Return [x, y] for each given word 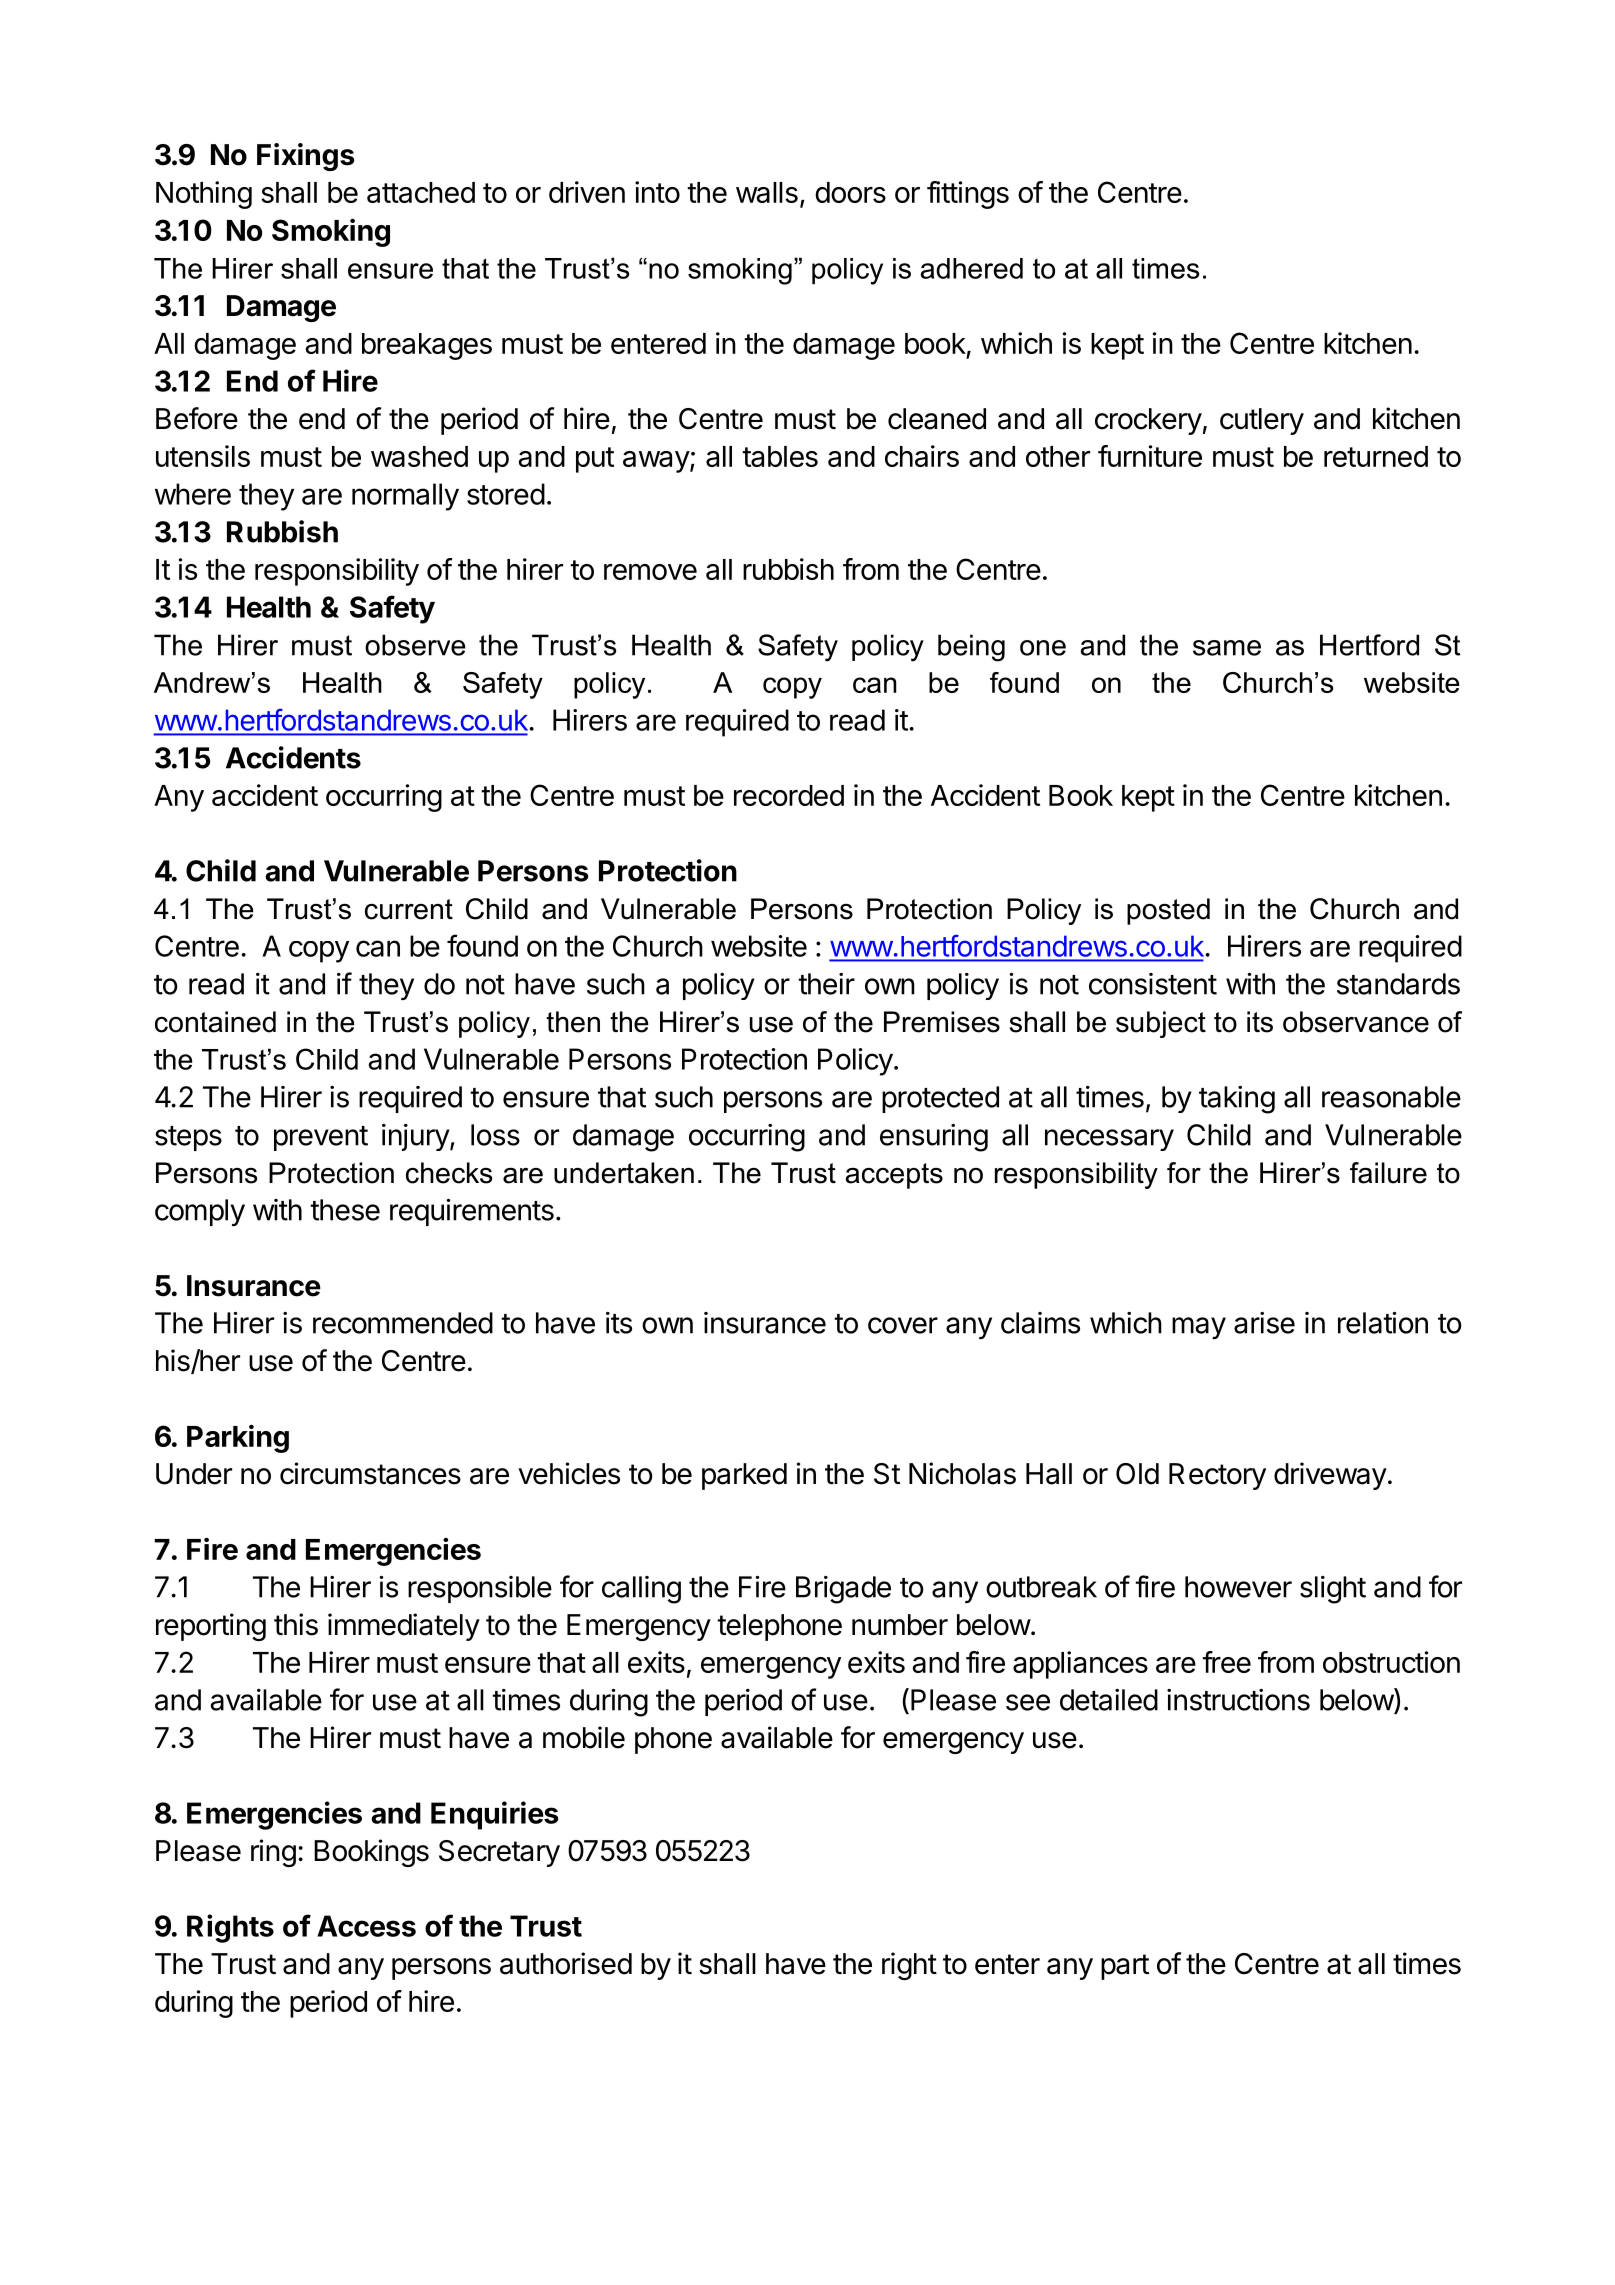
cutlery [1262, 421]
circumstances [370, 1473]
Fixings [305, 157]
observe [415, 645]
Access [366, 1926]
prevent [321, 1138]
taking [1237, 1100]
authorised [566, 1963]
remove [650, 572]
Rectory [1217, 1476]
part [1125, 1967]
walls [767, 192]
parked [744, 1476]
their [826, 984]
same [1227, 648]
